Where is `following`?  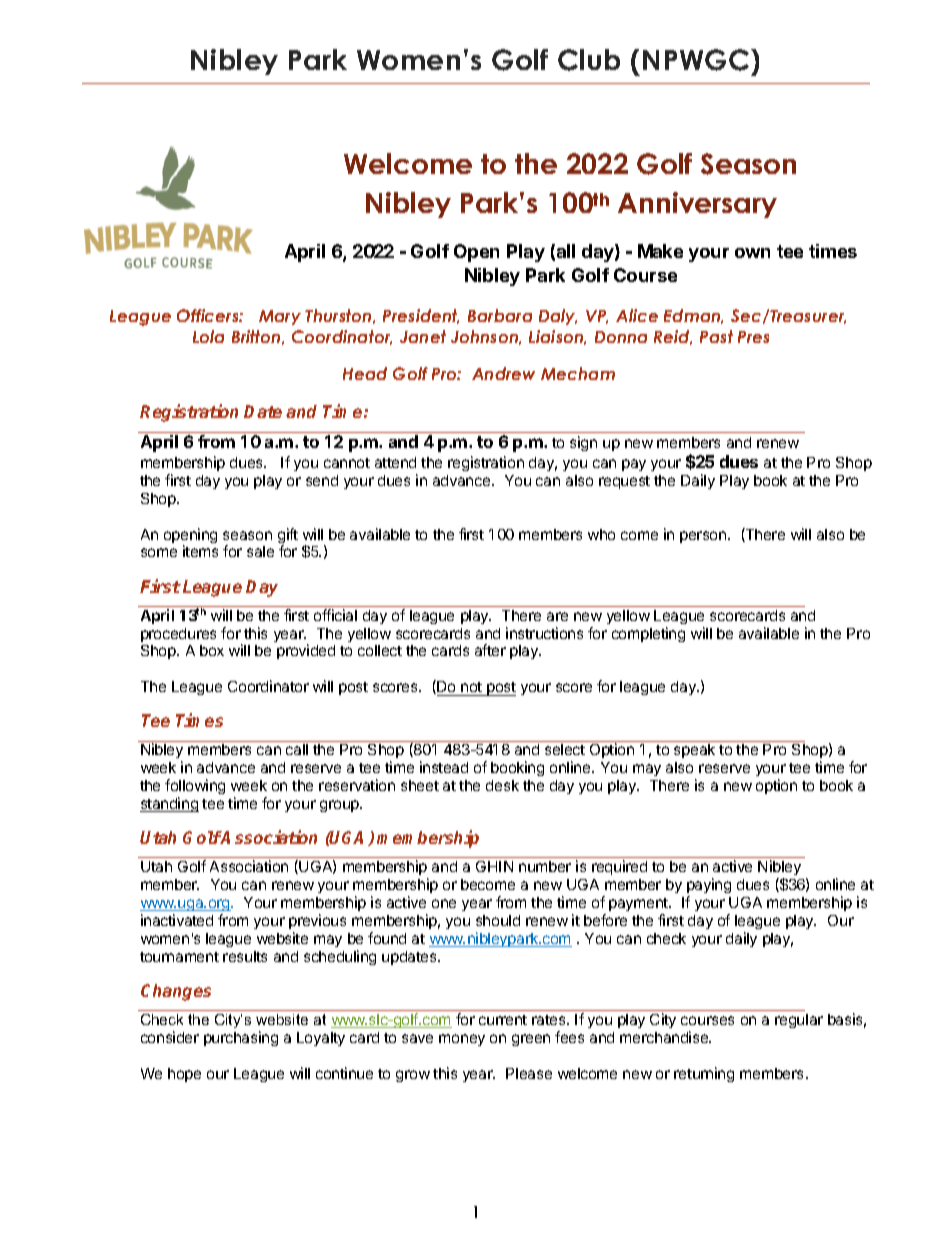
following is located at coordinates (195, 788).
